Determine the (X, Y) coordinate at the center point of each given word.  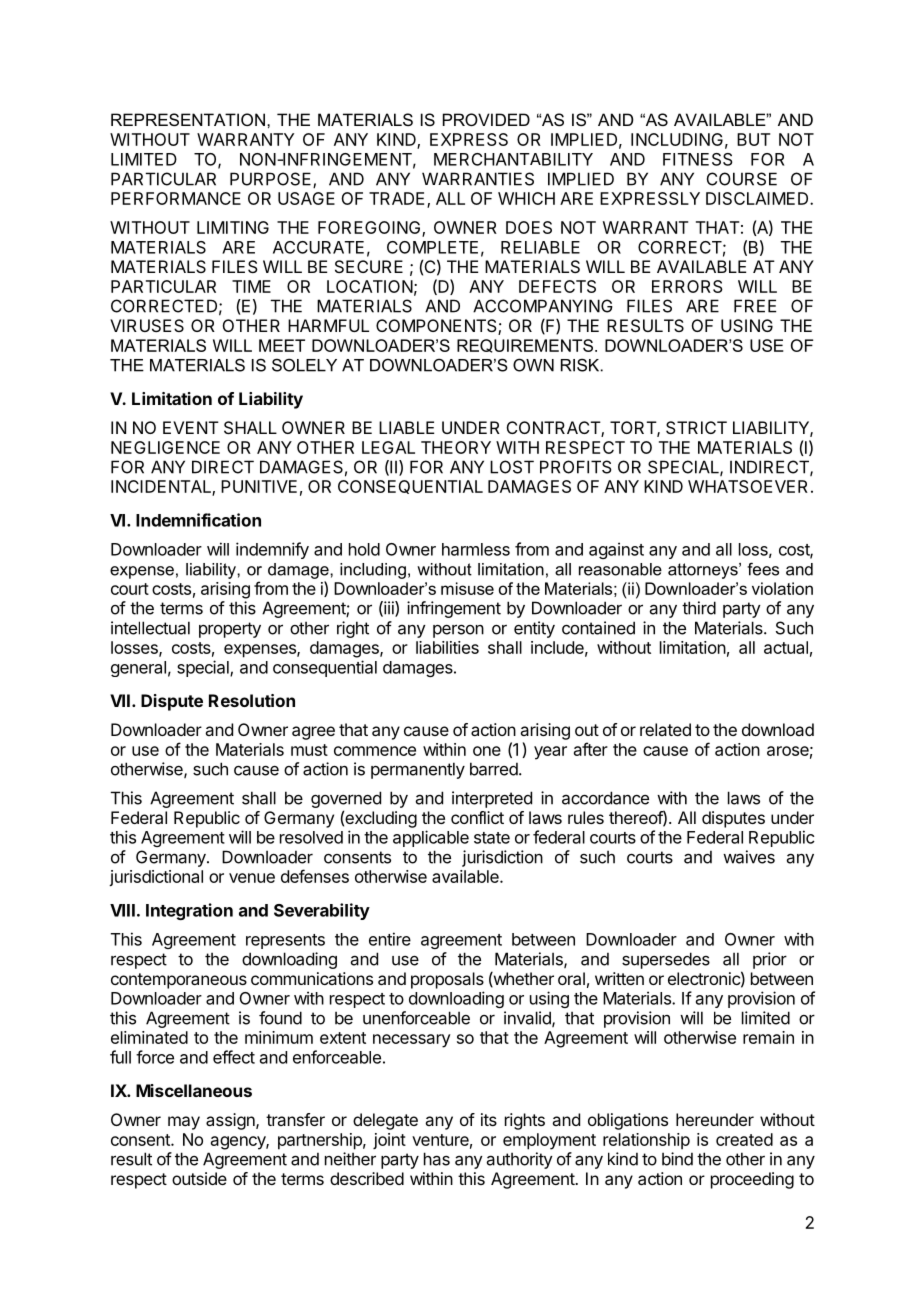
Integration (189, 911)
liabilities (447, 647)
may (184, 1123)
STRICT (696, 427)
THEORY (456, 447)
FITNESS (698, 159)
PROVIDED (486, 119)
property (230, 630)
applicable (431, 838)
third (699, 608)
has (437, 1159)
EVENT (191, 427)
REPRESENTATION (188, 119)
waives (749, 857)
